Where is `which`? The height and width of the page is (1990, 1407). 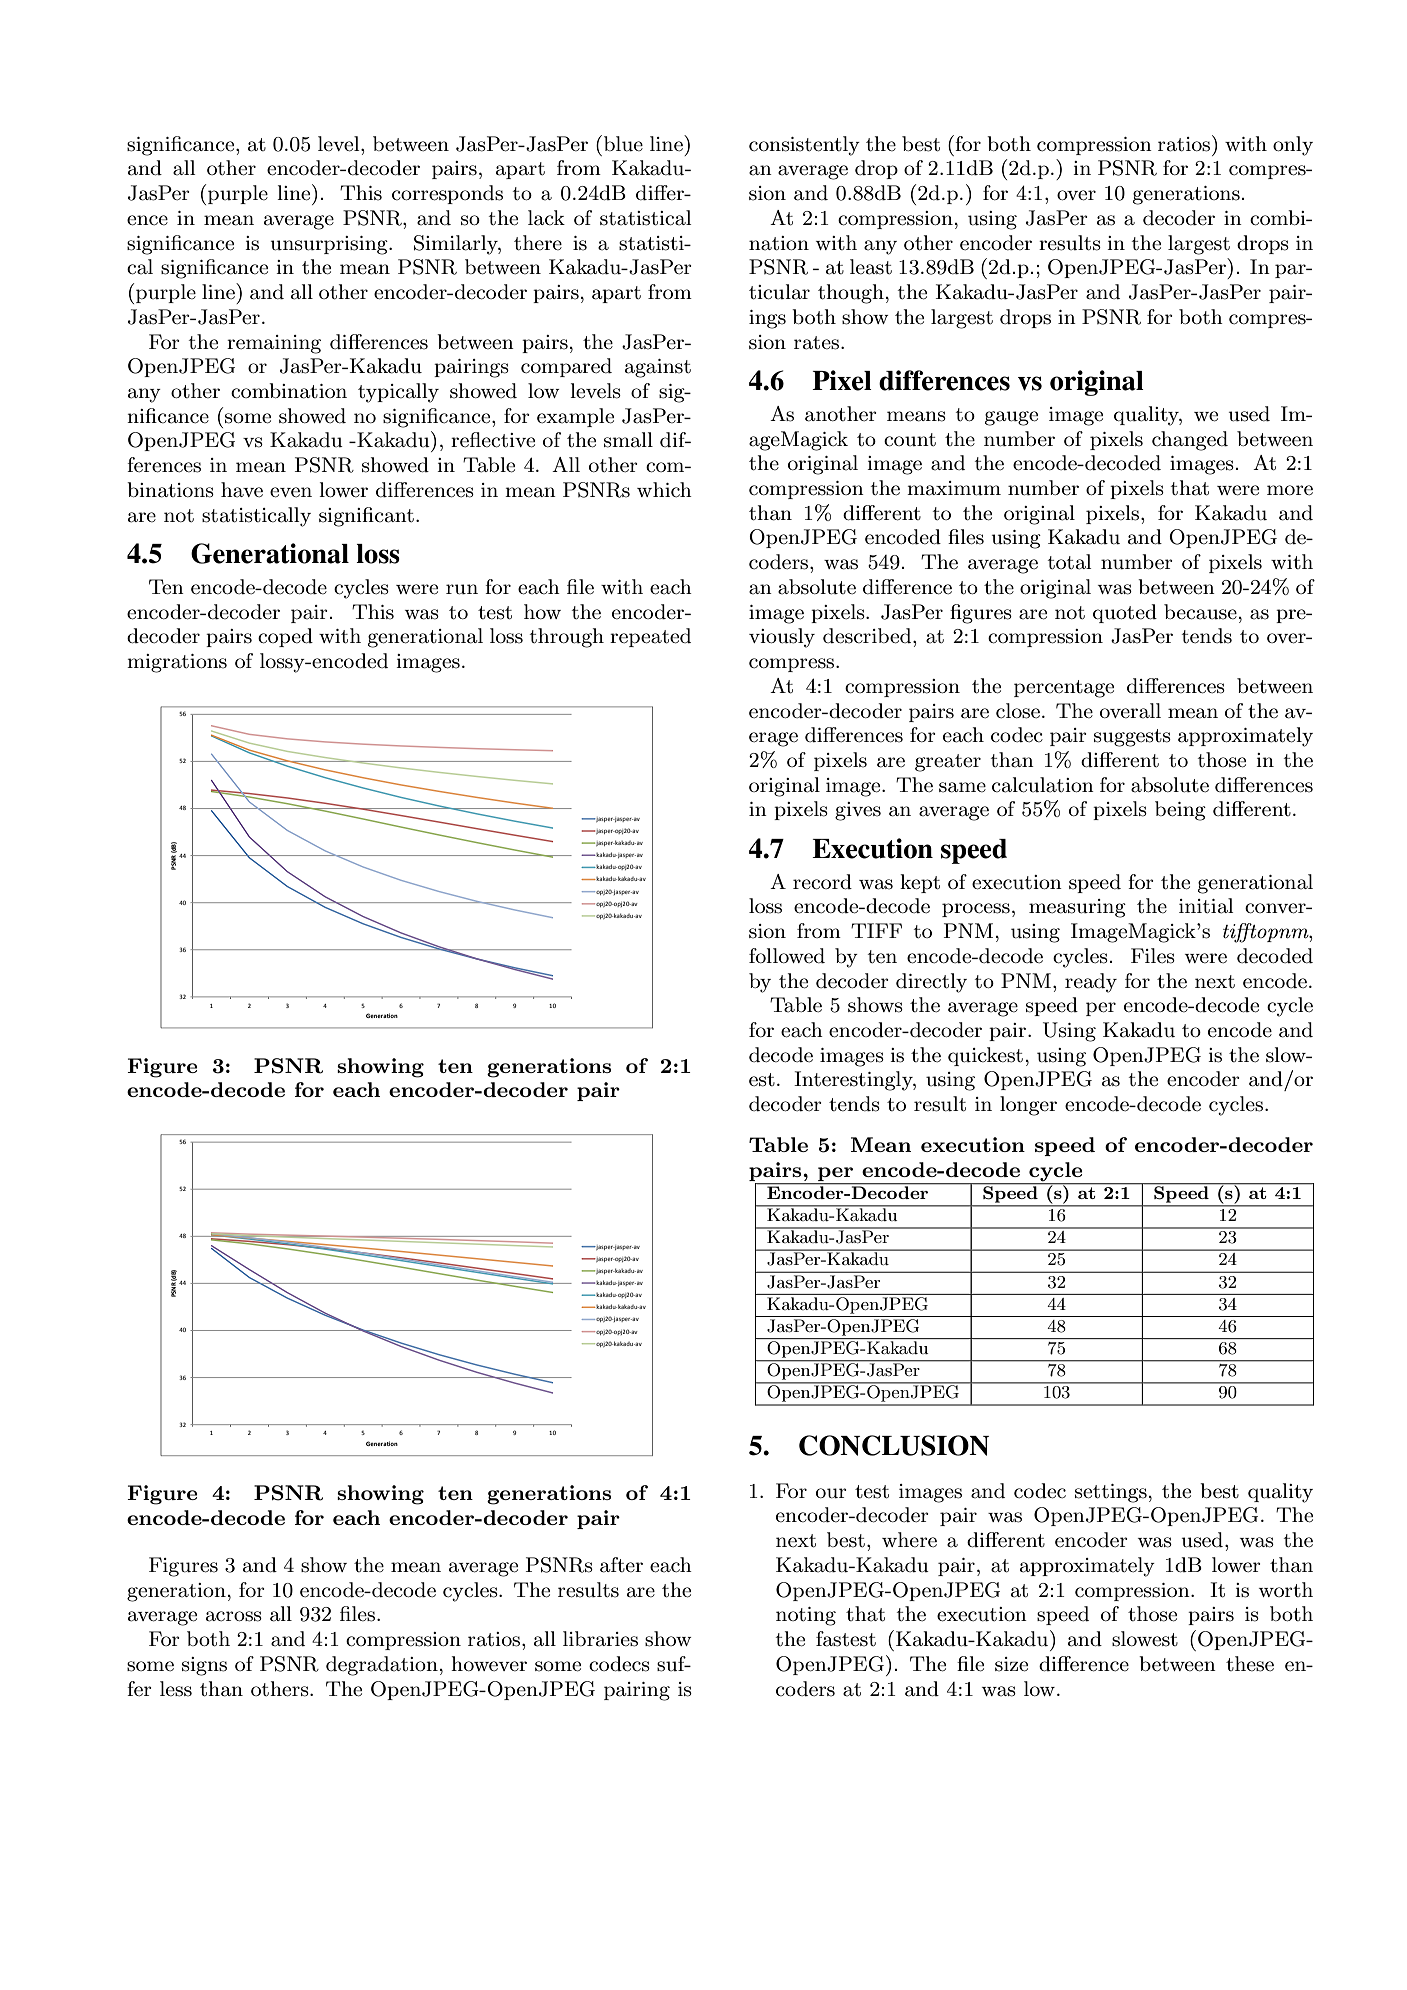 which is located at coordinates (664, 490).
